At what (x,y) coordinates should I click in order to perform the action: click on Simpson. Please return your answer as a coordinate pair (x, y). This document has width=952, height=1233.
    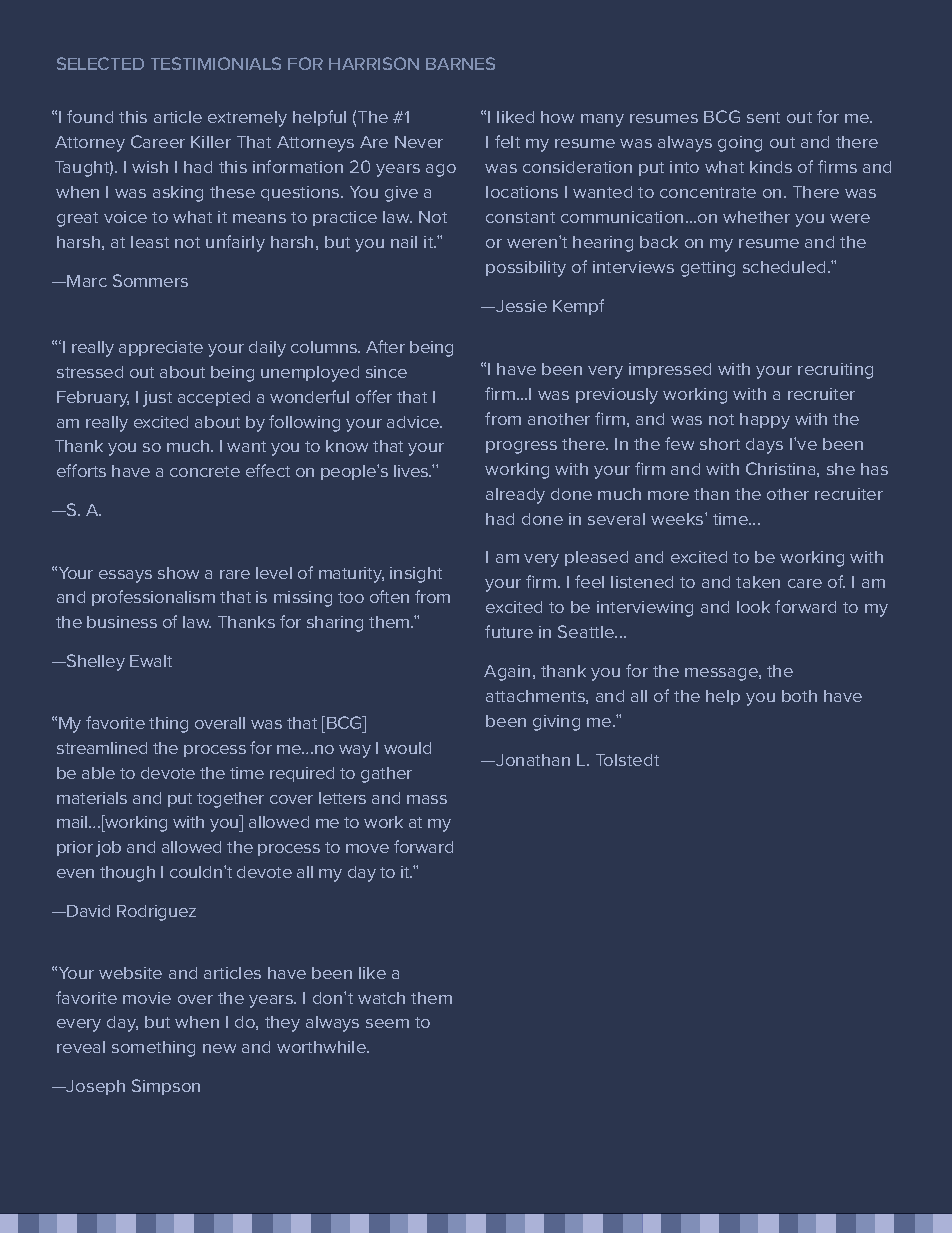
    Looking at the image, I should click on (166, 1087).
